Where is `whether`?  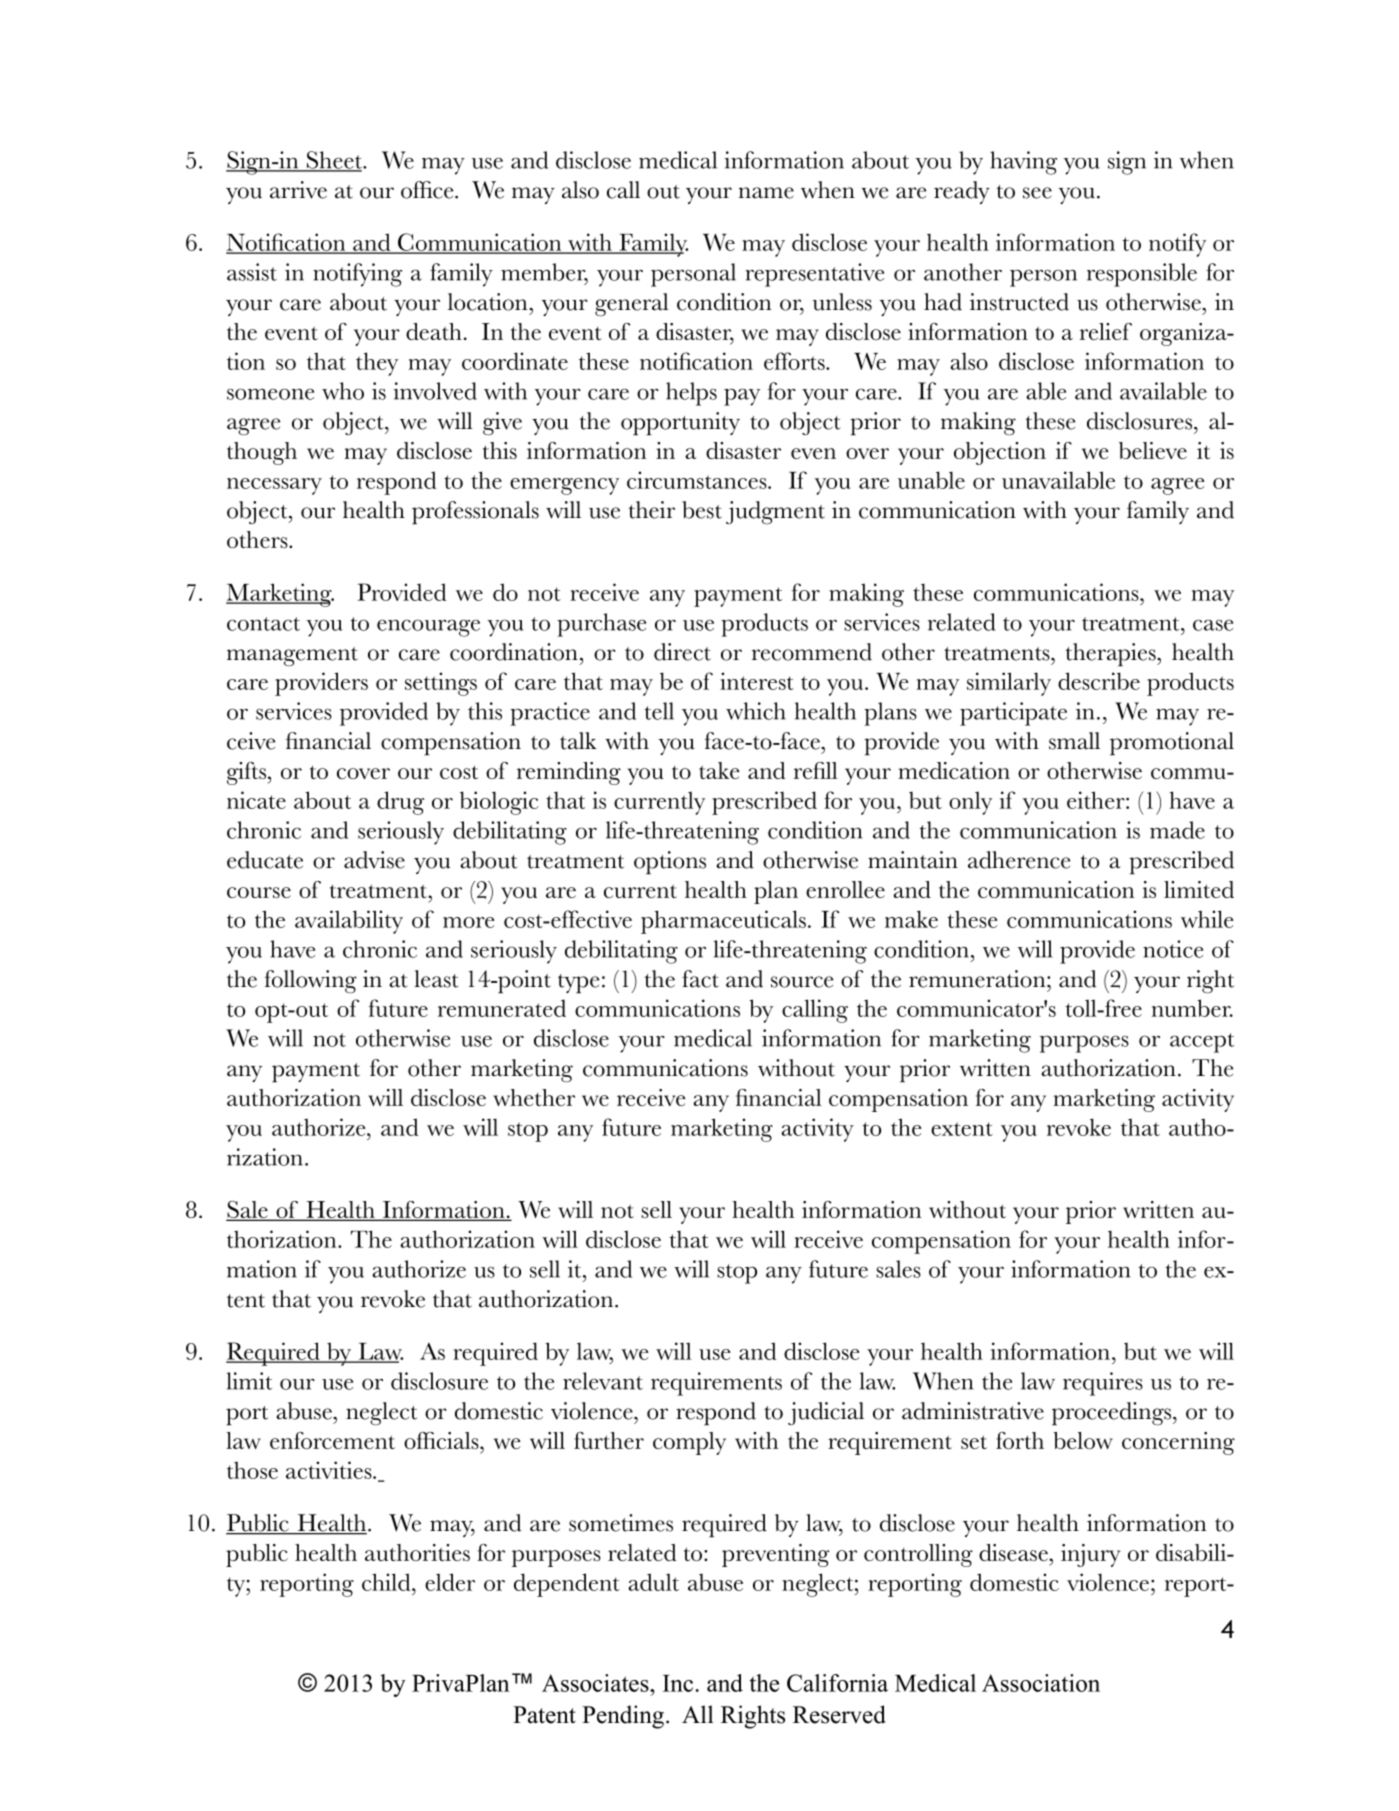
whether is located at coordinates (534, 1097).
